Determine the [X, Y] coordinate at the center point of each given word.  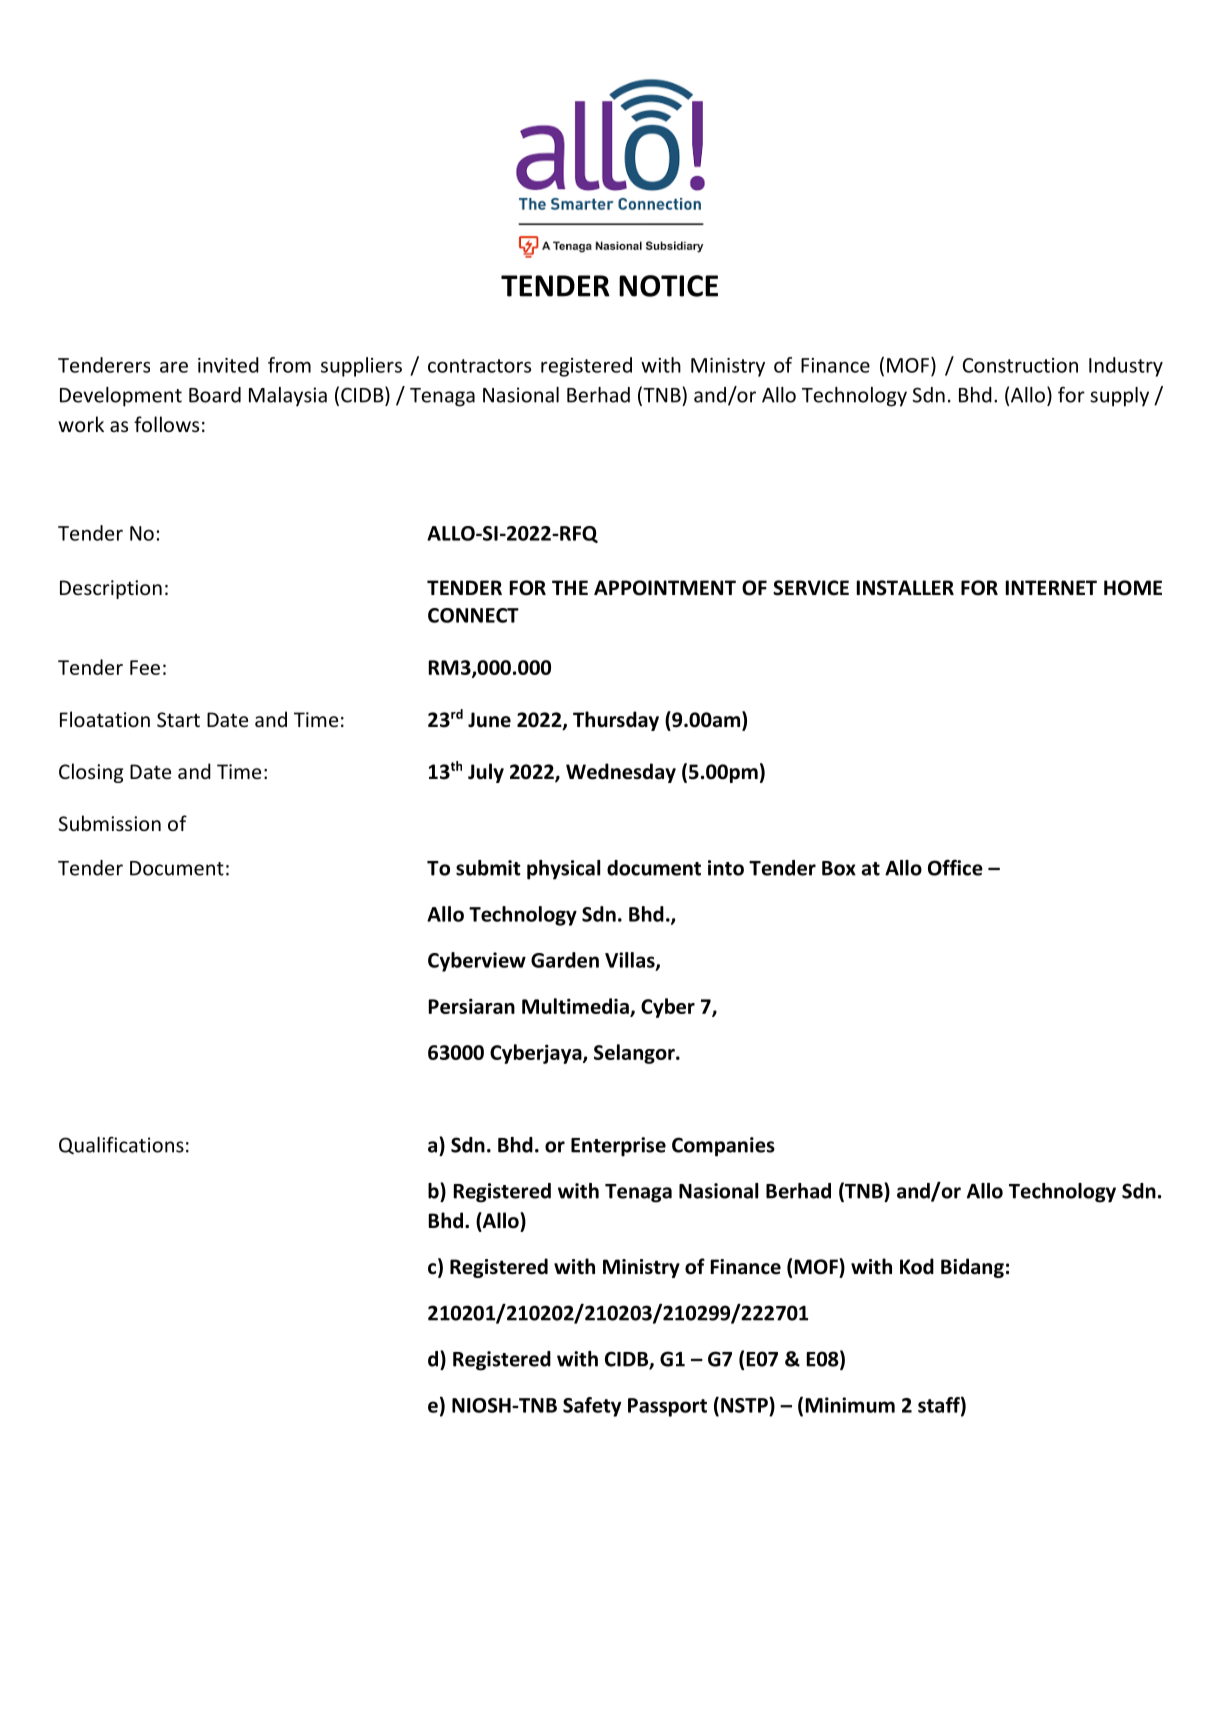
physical [563, 870]
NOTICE [668, 286]
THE [570, 587]
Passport [667, 1407]
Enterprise [618, 1147]
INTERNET [1051, 587]
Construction [1020, 365]
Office [955, 867]
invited [228, 365]
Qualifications [121, 1145]
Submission [110, 823]
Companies [723, 1147]
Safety [592, 1407]
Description [111, 589]
